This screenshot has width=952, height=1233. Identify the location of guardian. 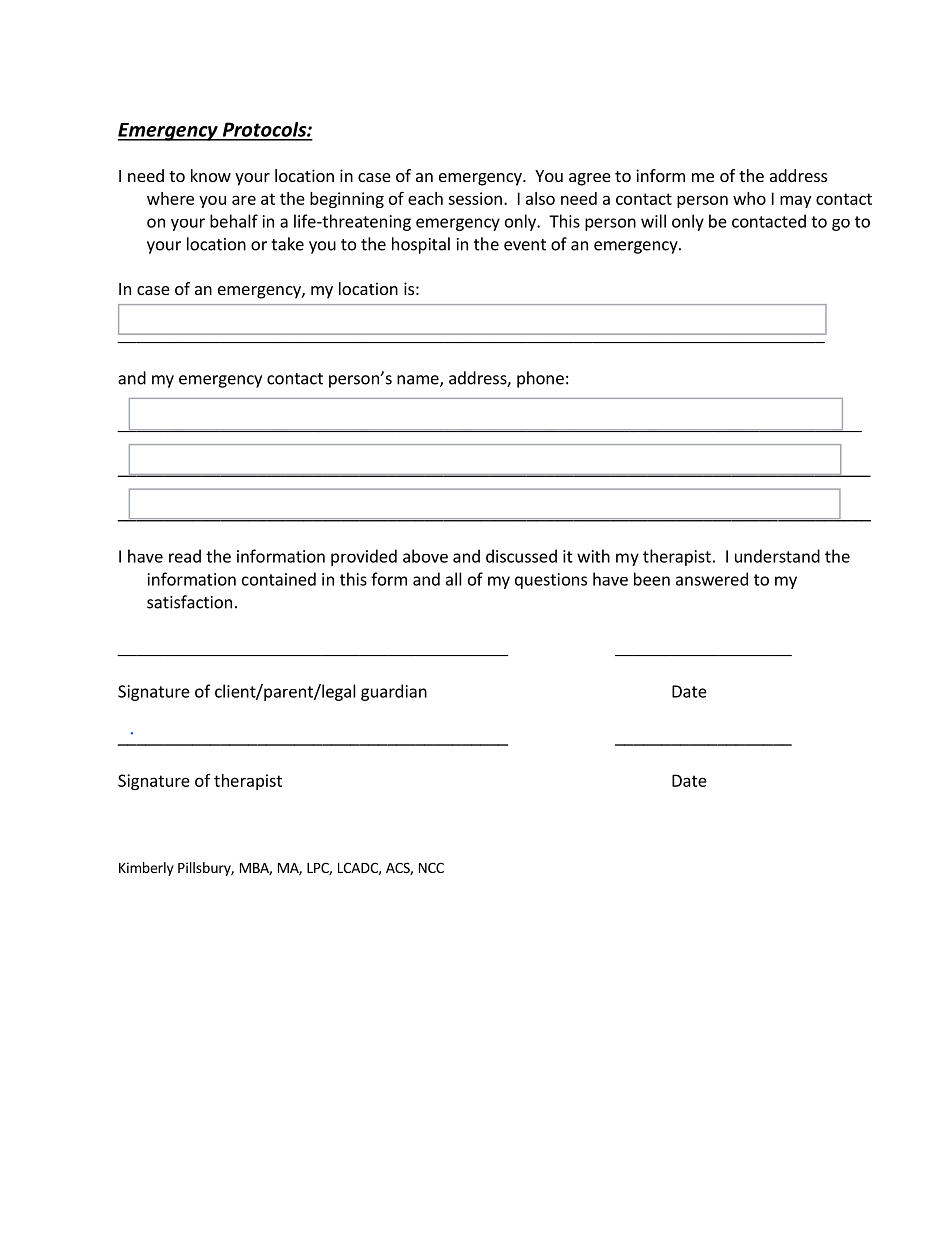
(394, 692).
